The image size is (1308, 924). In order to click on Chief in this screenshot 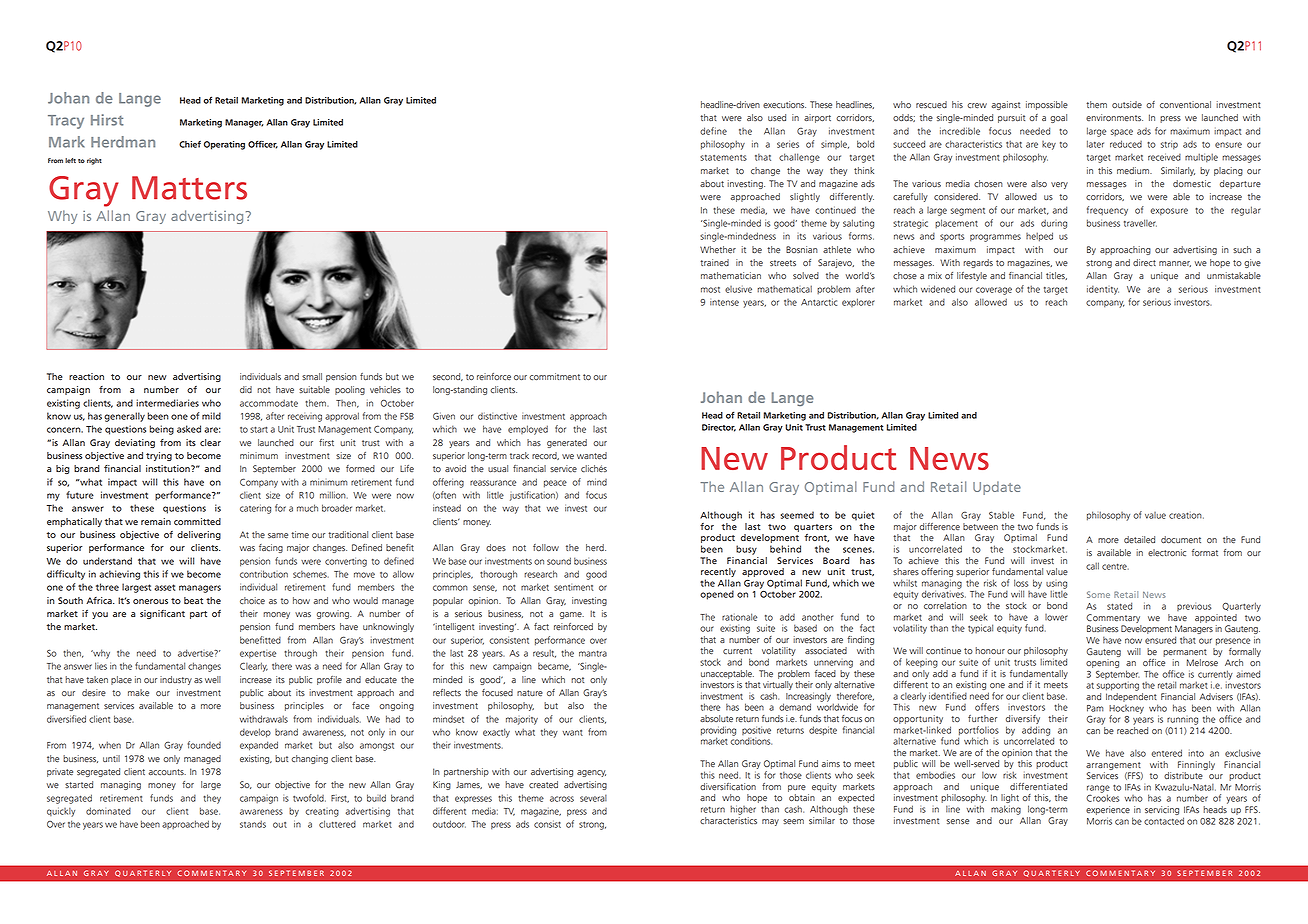, I will do `click(190, 144)`.
